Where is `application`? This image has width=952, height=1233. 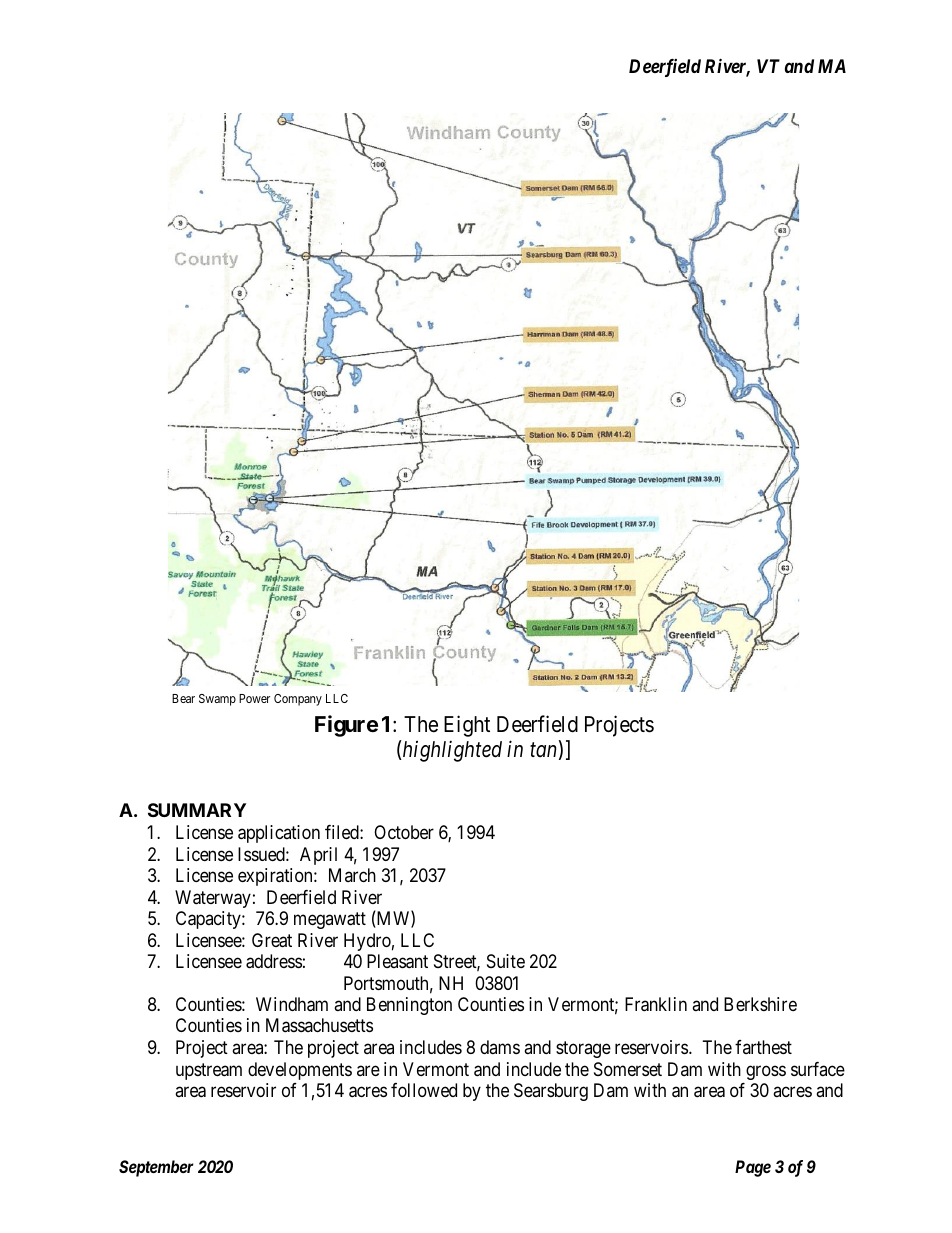 application is located at coordinates (279, 834).
